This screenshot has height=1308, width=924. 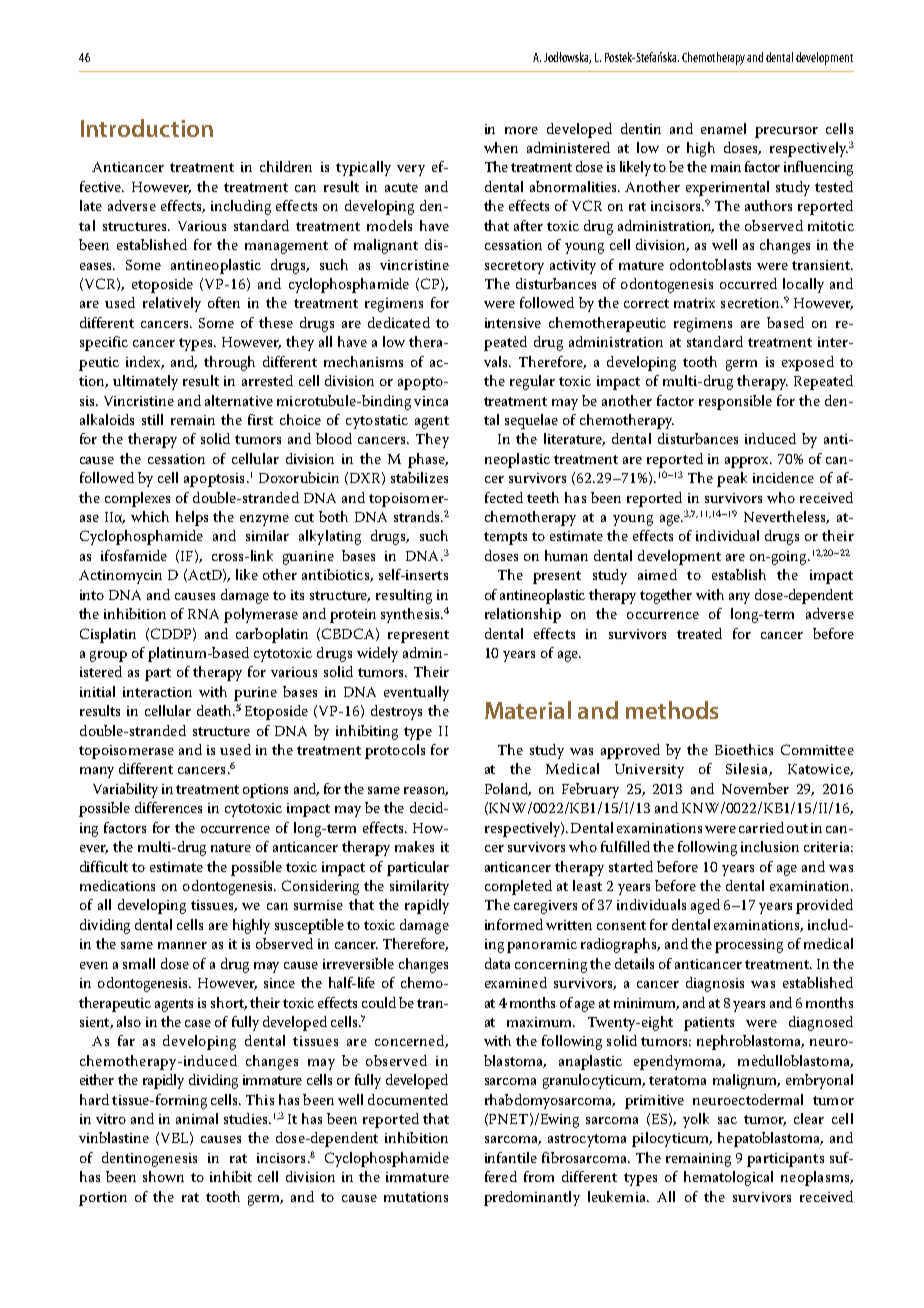 I want to click on processing, so click(x=749, y=946).
